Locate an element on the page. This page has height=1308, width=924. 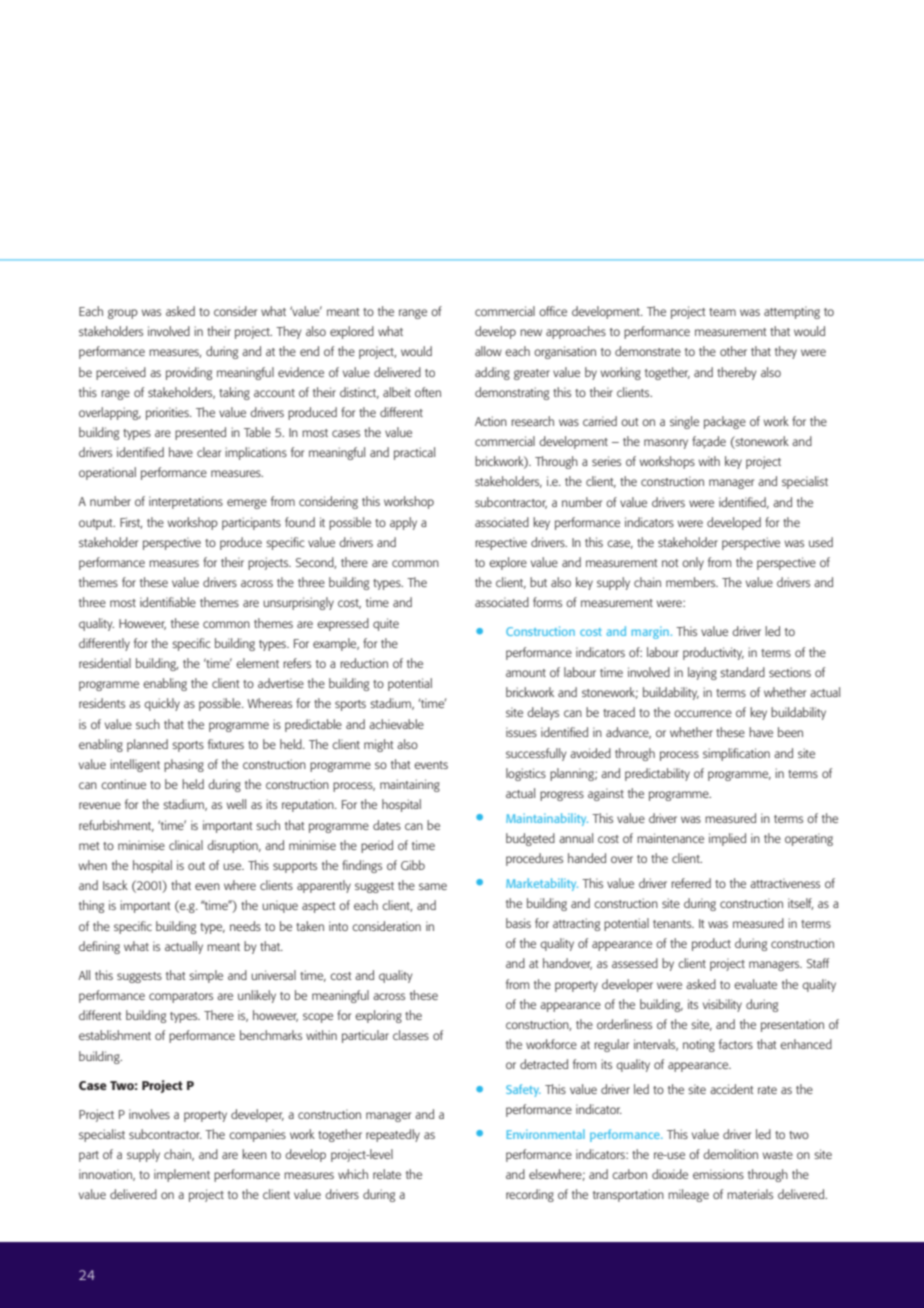
providing is located at coordinates (189, 373).
